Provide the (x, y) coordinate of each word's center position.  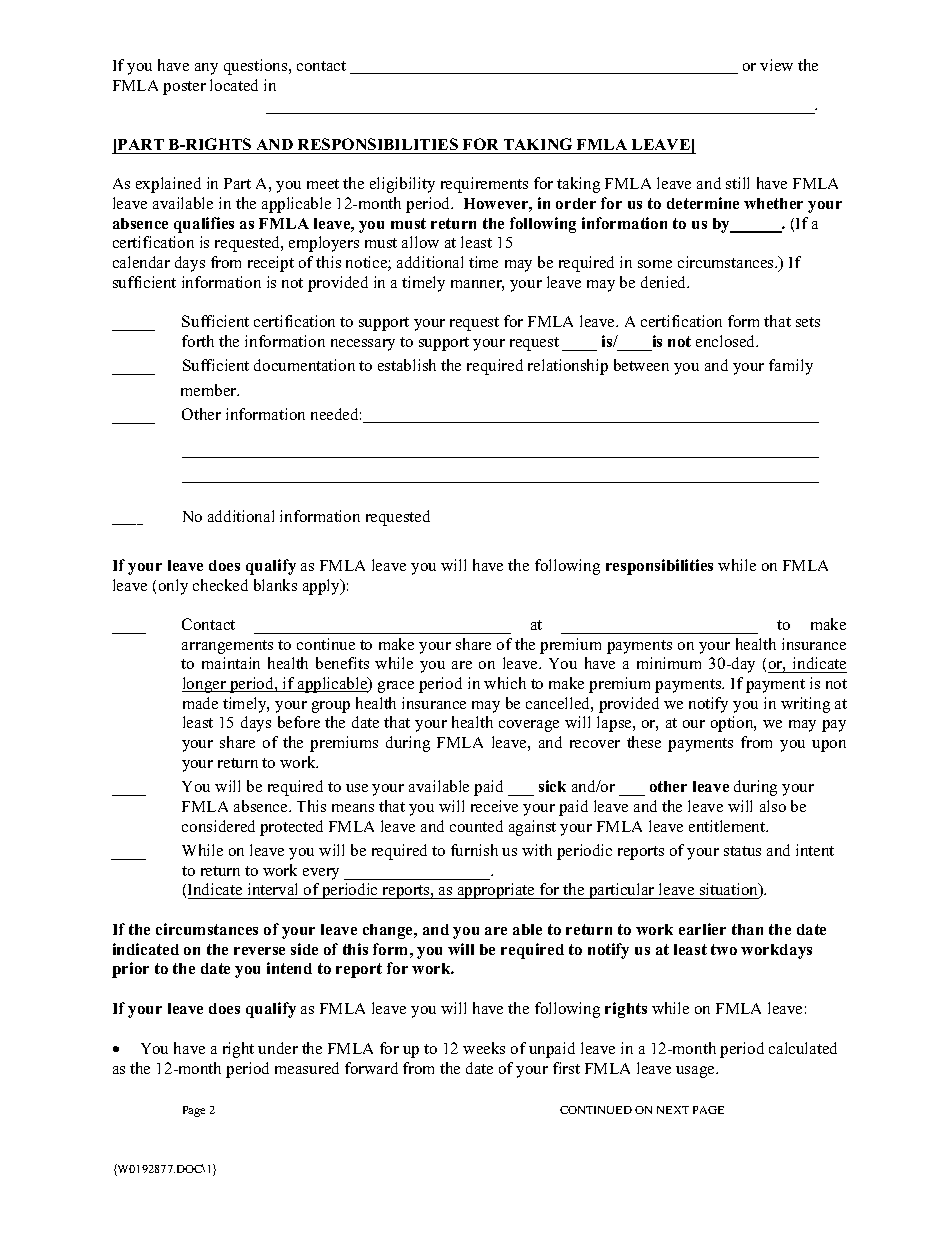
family (791, 367)
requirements (484, 185)
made (200, 703)
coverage (529, 726)
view (776, 65)
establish (407, 365)
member (210, 390)
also (773, 806)
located (234, 85)
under (278, 1048)
